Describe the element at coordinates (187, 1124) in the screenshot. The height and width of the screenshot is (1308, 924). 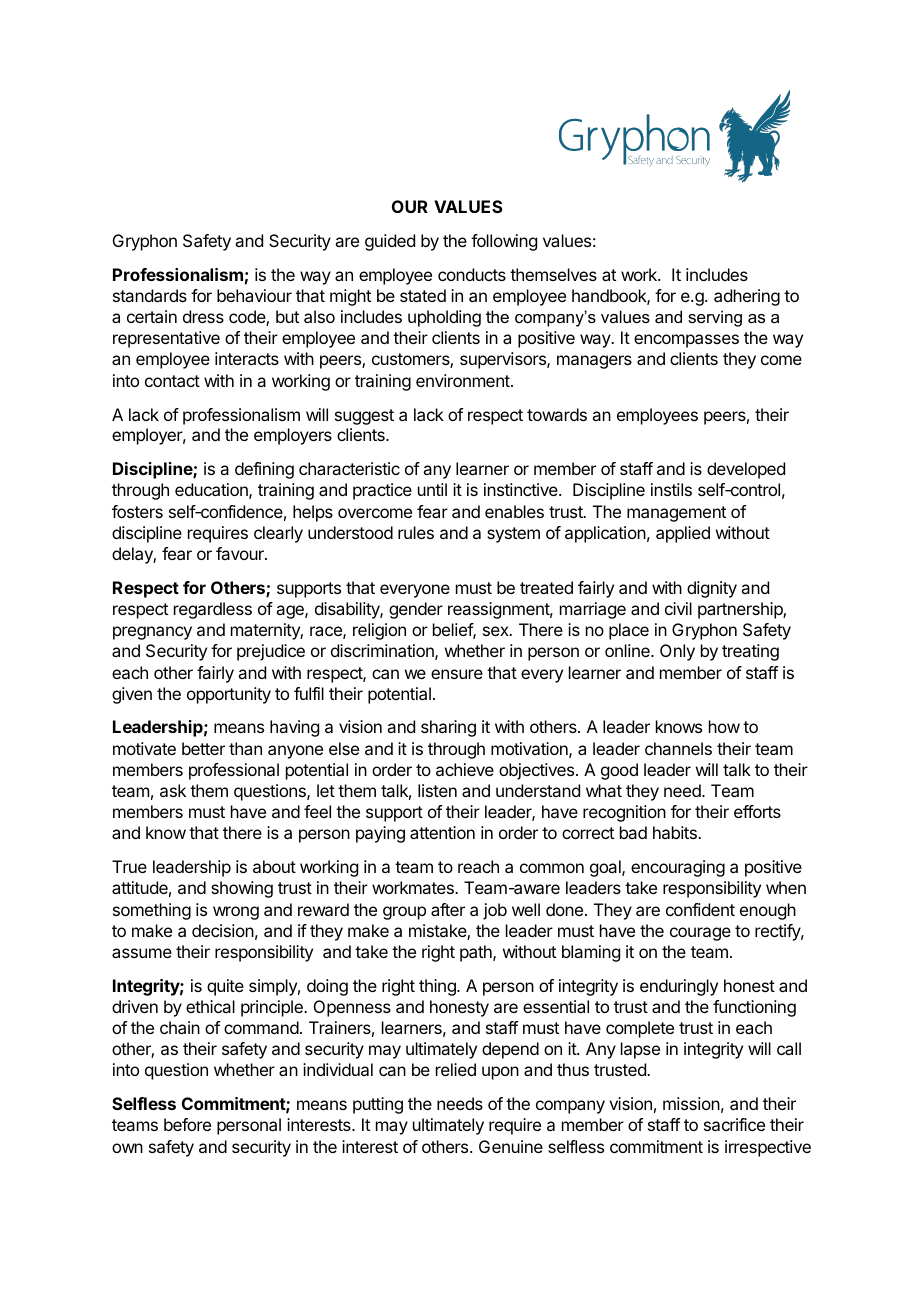
I see `before` at that location.
